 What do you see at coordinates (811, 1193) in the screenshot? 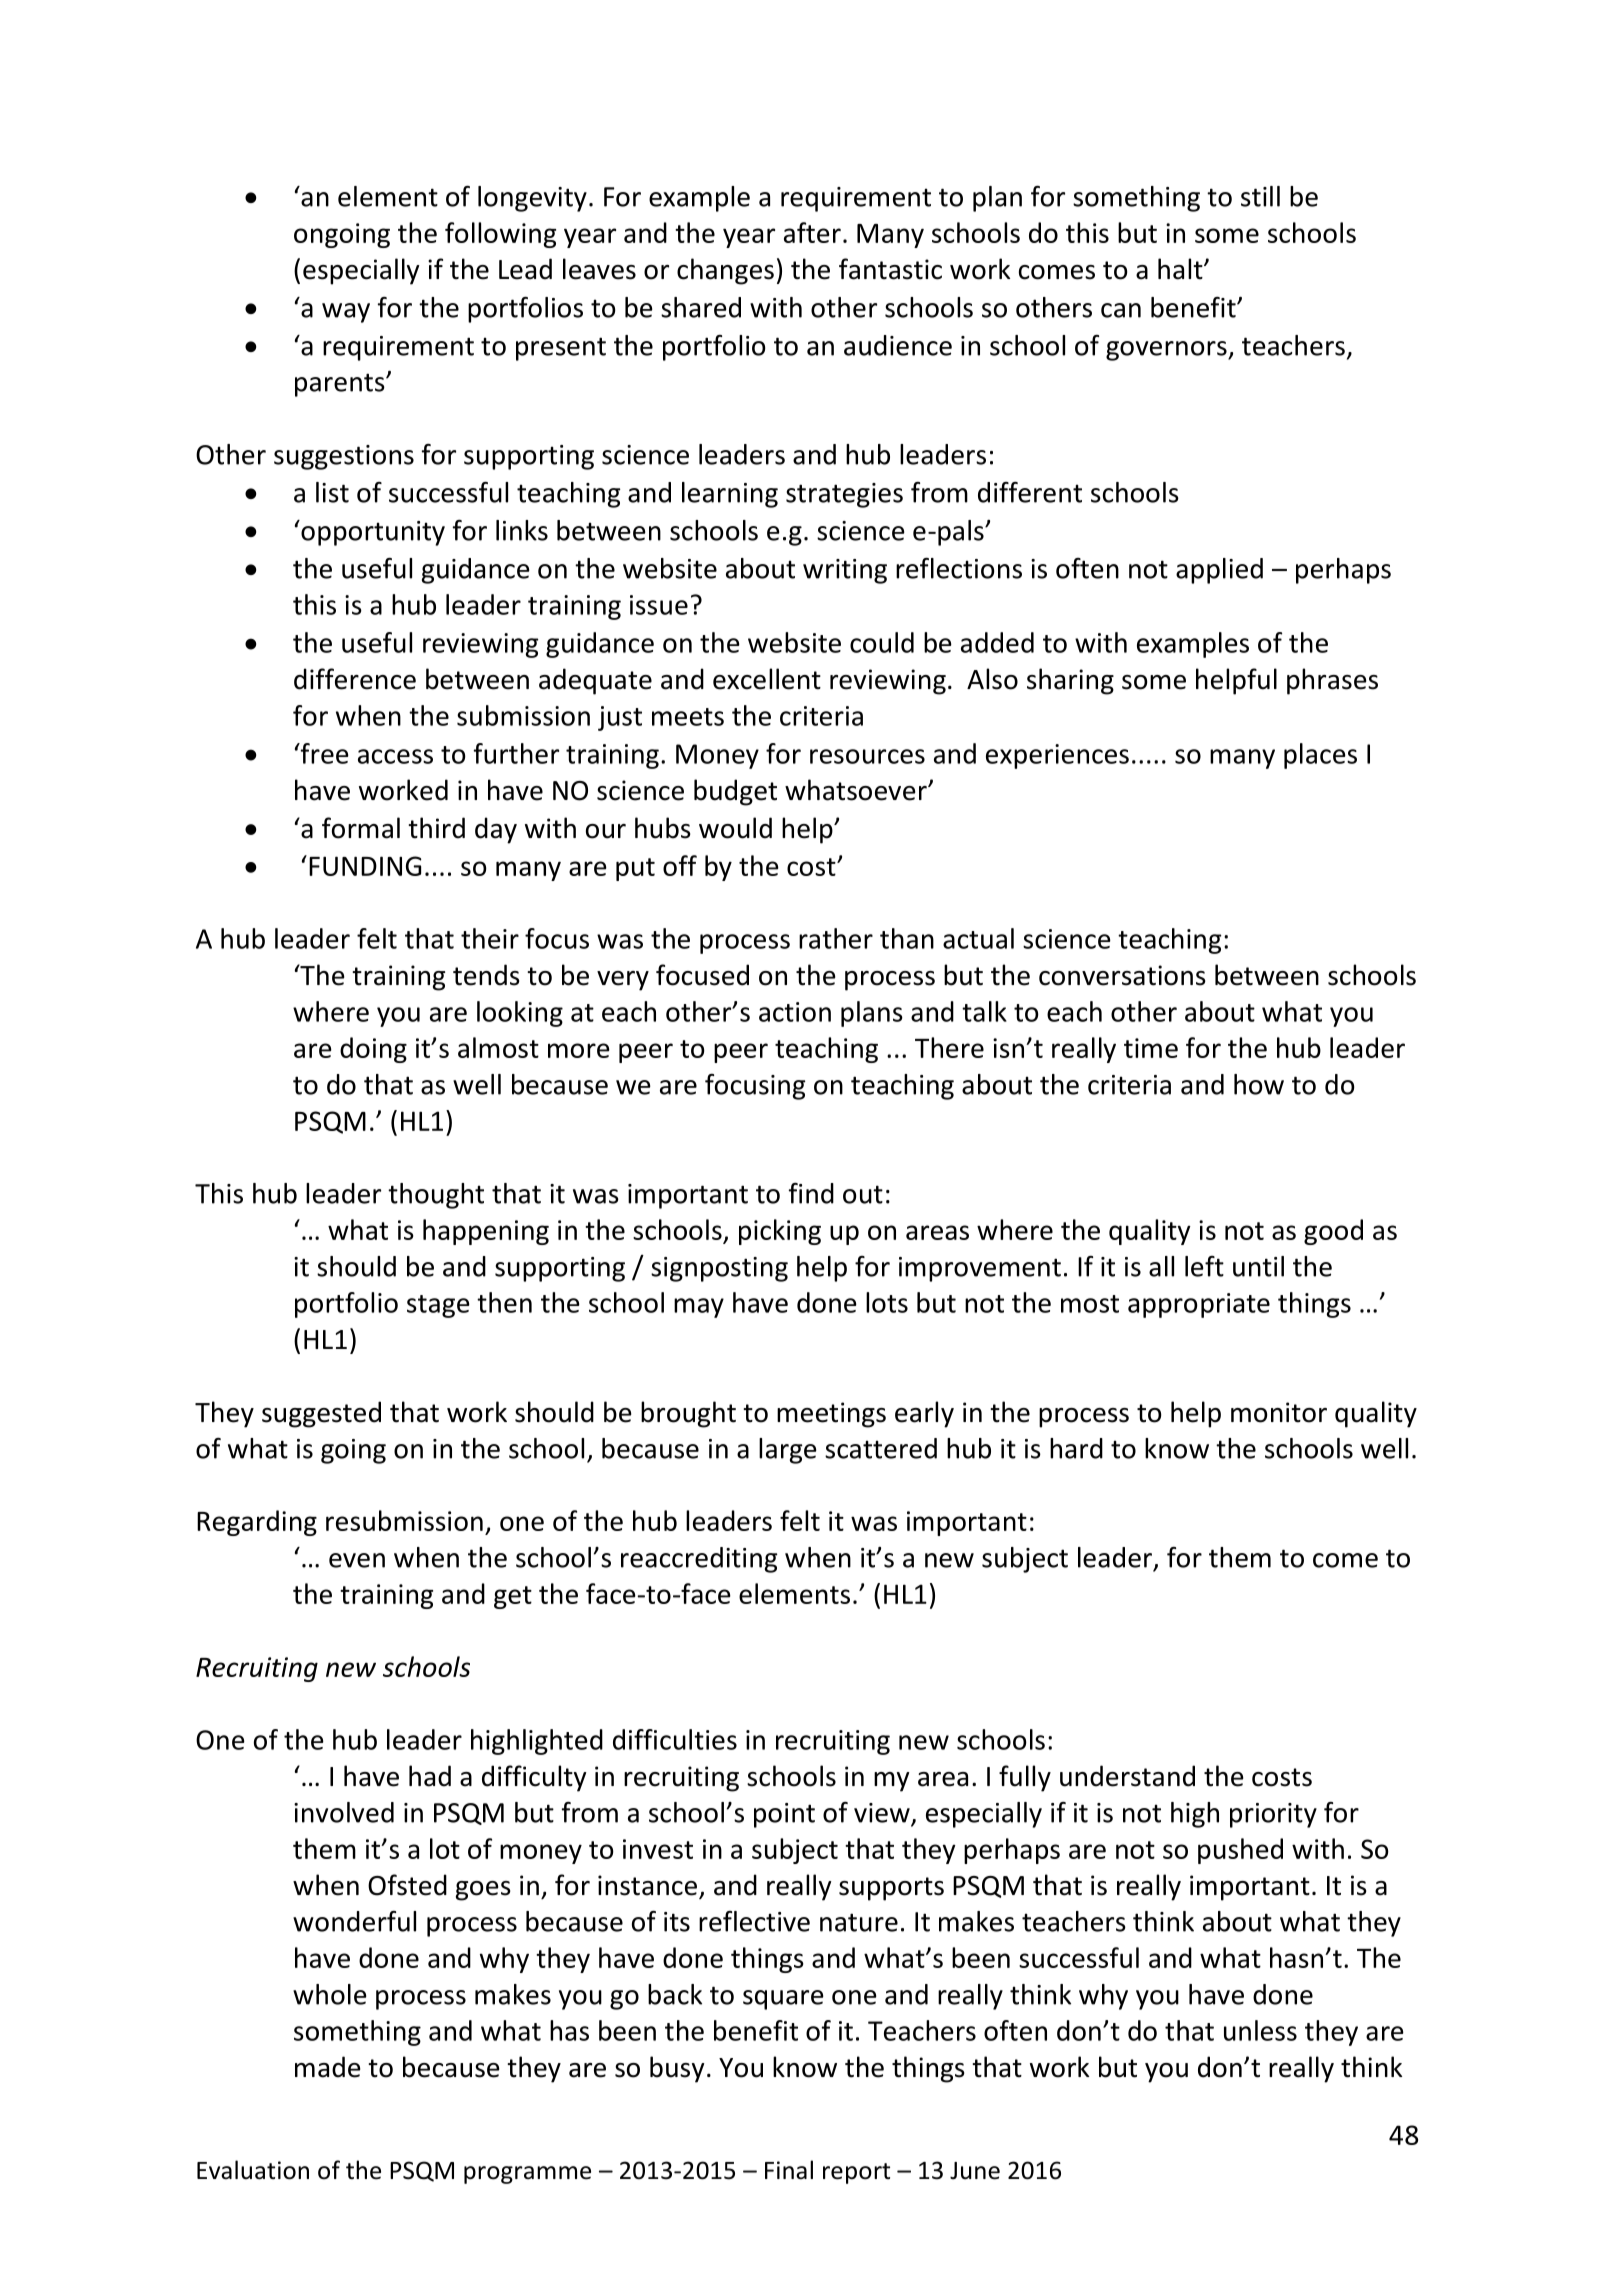
I see `find` at bounding box center [811, 1193].
